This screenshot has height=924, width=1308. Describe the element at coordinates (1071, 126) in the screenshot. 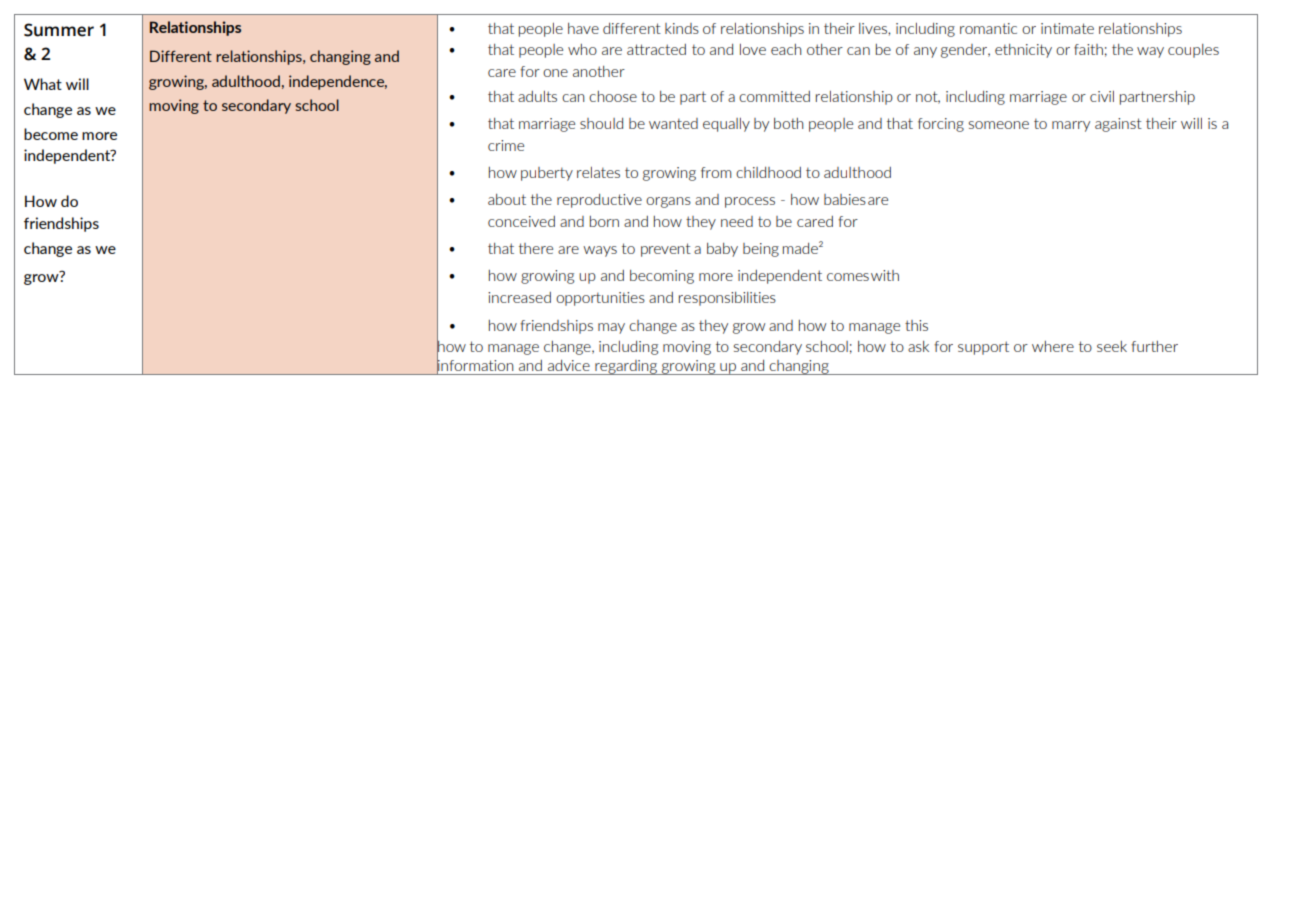

I see `marry` at that location.
